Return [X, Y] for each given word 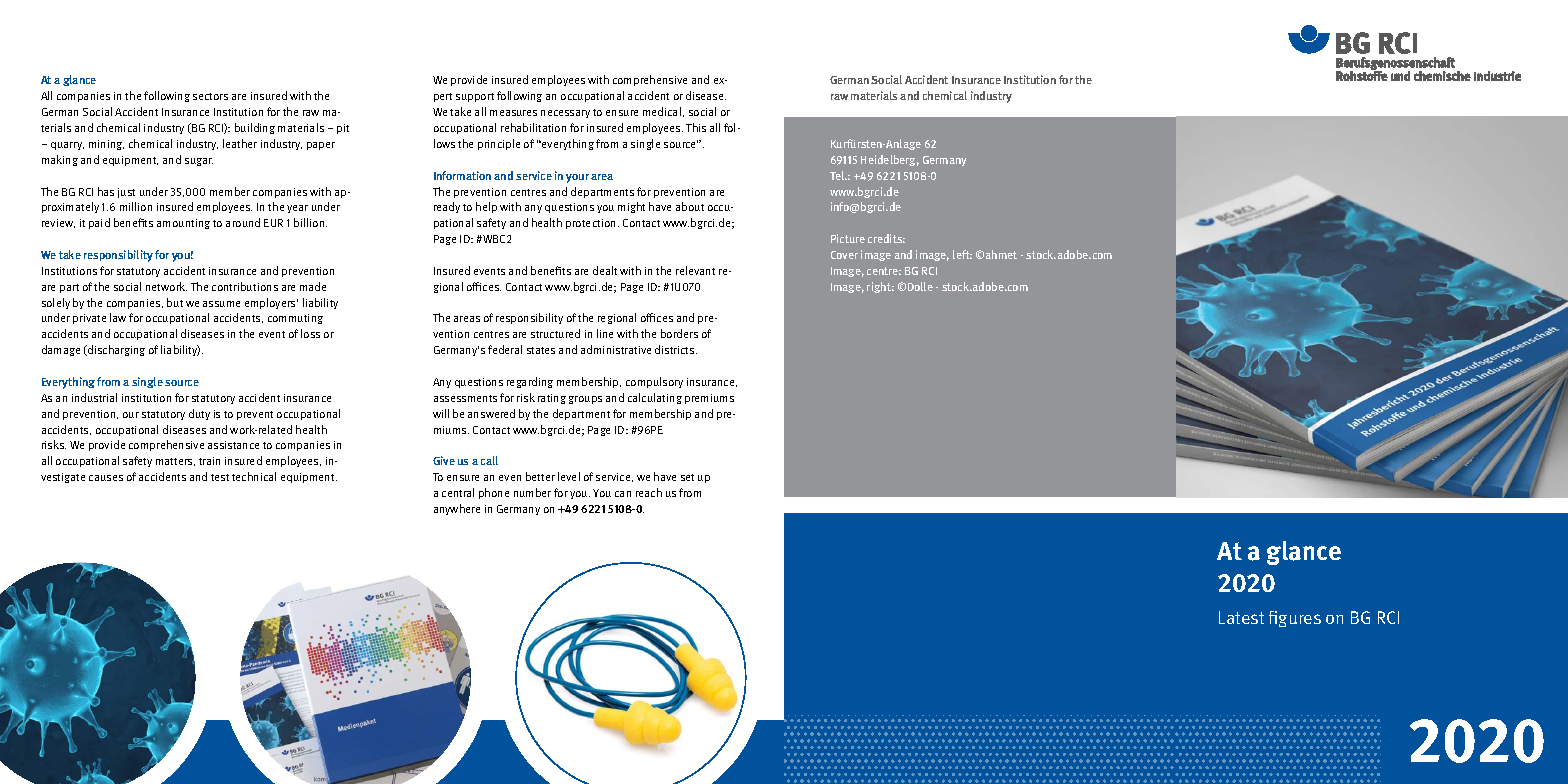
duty [199, 414]
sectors [210, 96]
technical [254, 476]
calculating [655, 398]
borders [679, 333]
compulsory [654, 382]
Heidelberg [890, 160]
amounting [183, 224]
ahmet [1001, 254]
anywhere [457, 509]
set [687, 477]
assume [221, 304]
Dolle [920, 286]
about [690, 206]
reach [649, 492]
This [696, 127]
